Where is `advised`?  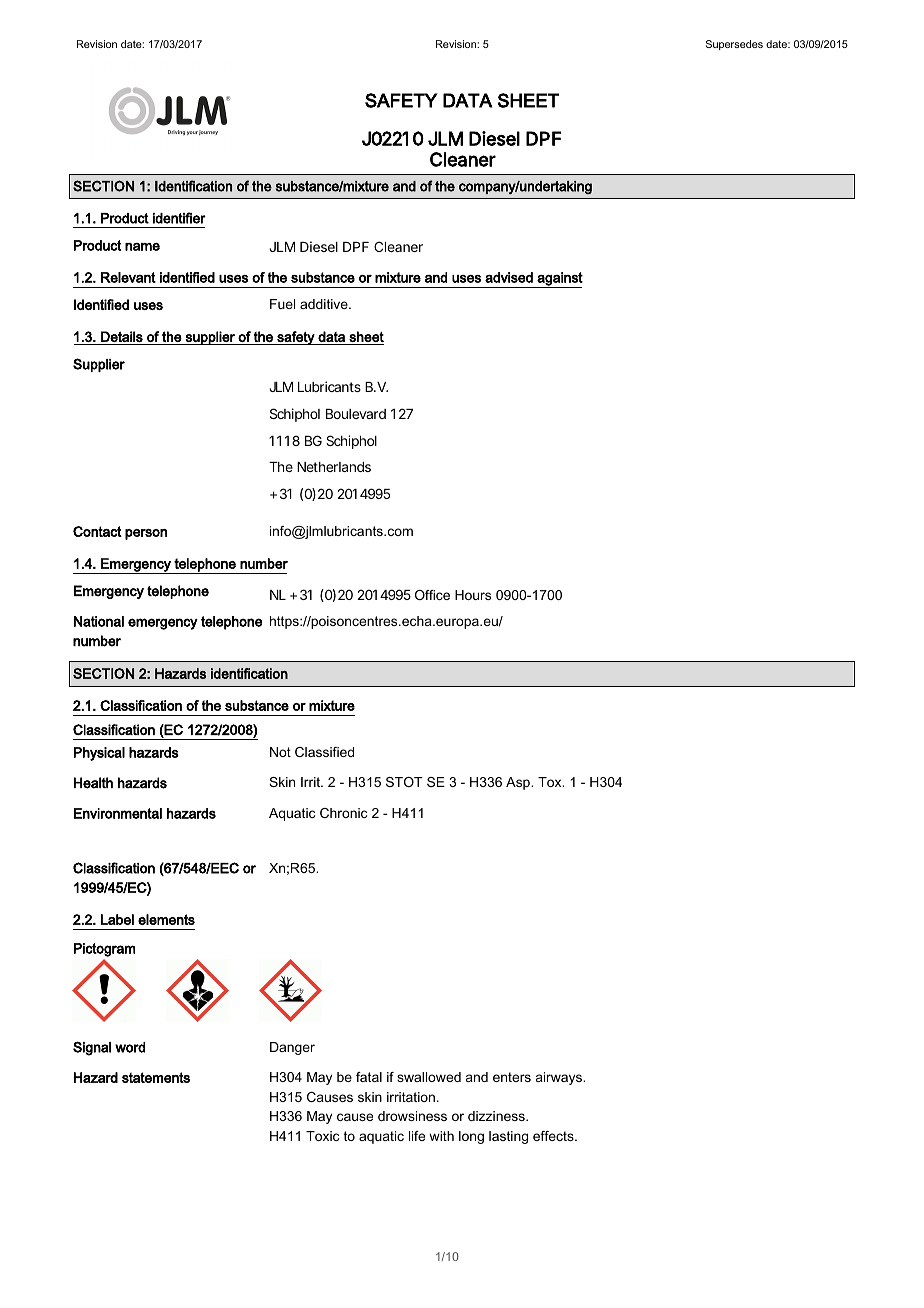 advised is located at coordinates (509, 277).
